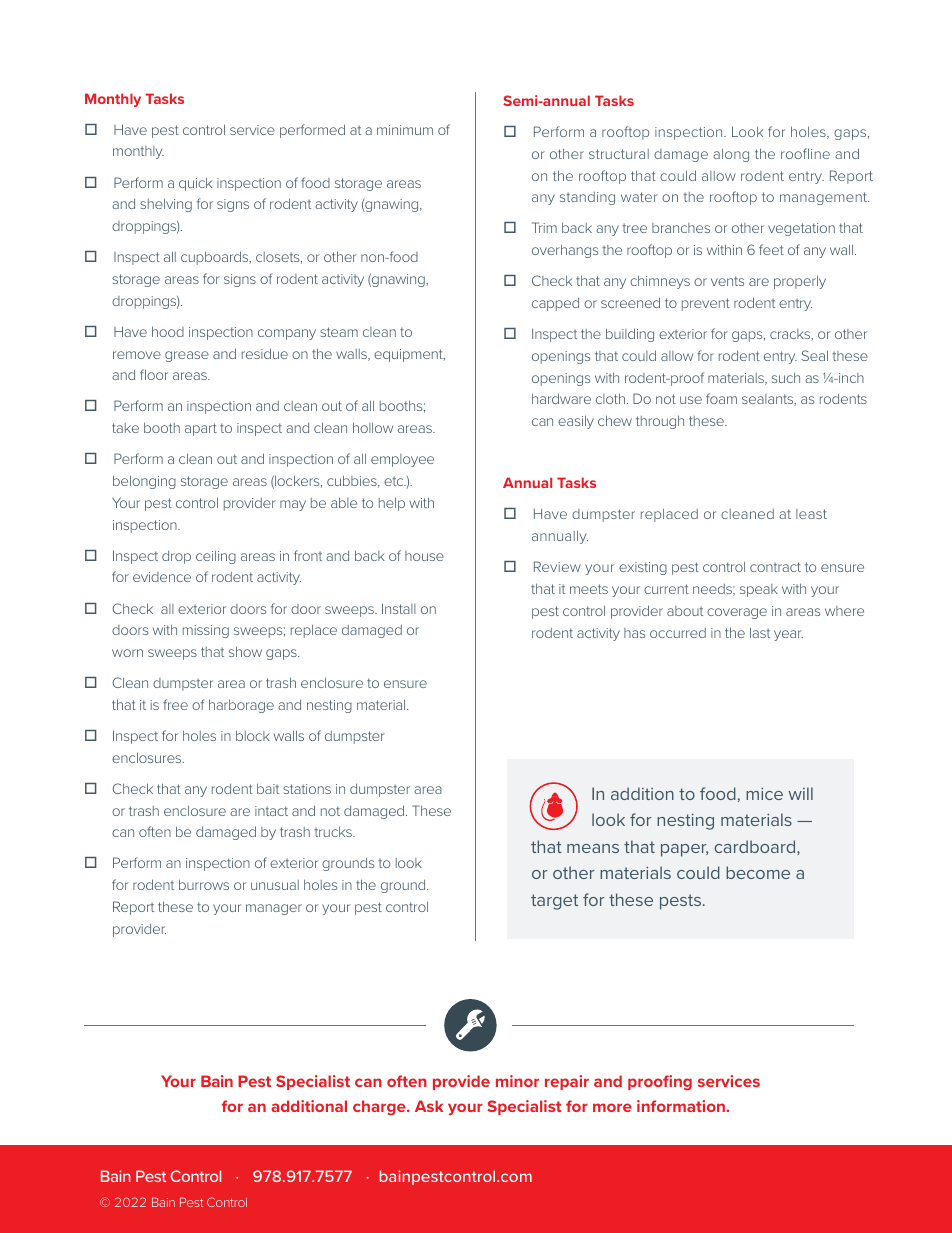 The image size is (952, 1233). What do you see at coordinates (405, 130) in the page?
I see `minimum` at bounding box center [405, 130].
